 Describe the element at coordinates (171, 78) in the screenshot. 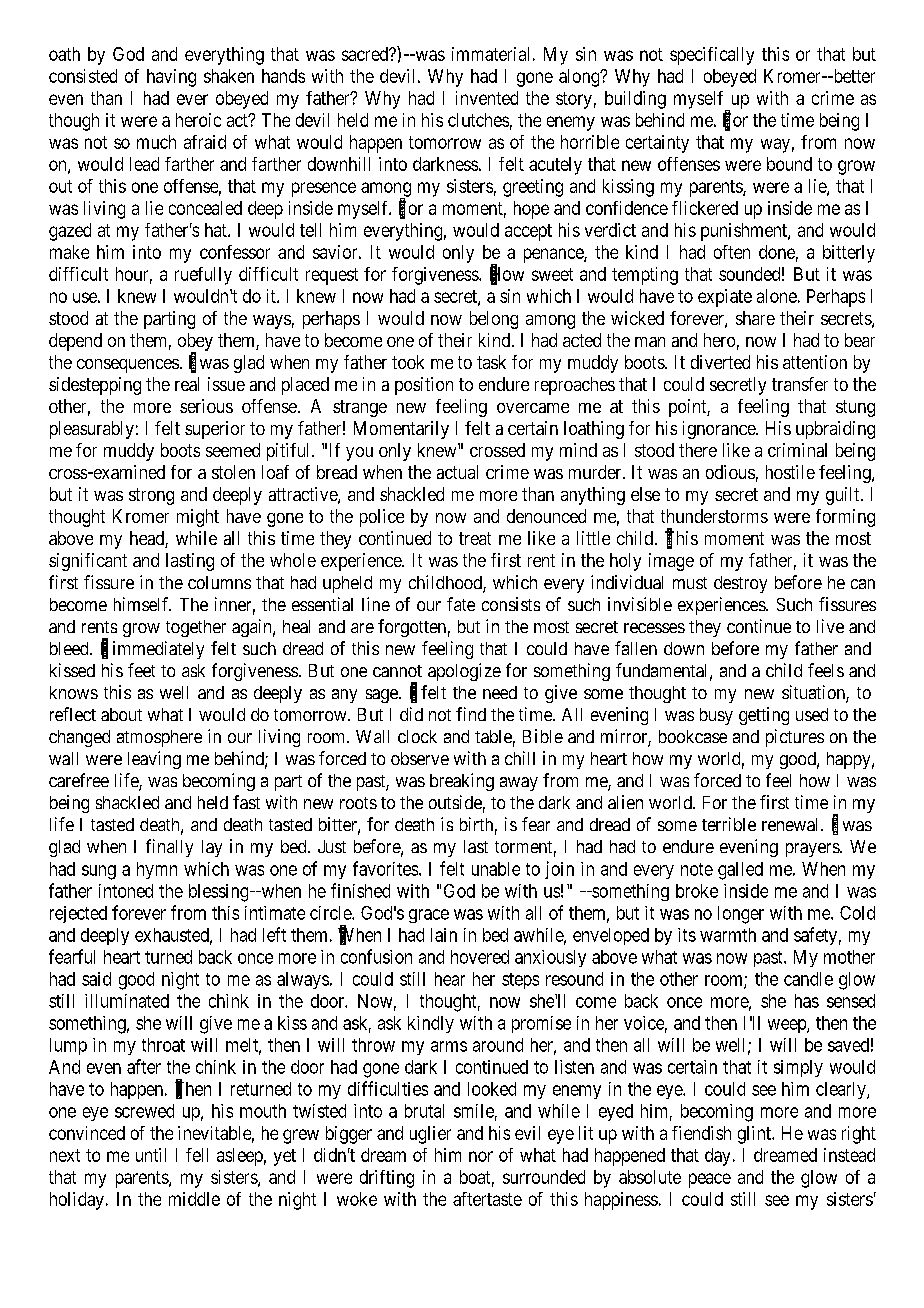

I see `having` at that location.
